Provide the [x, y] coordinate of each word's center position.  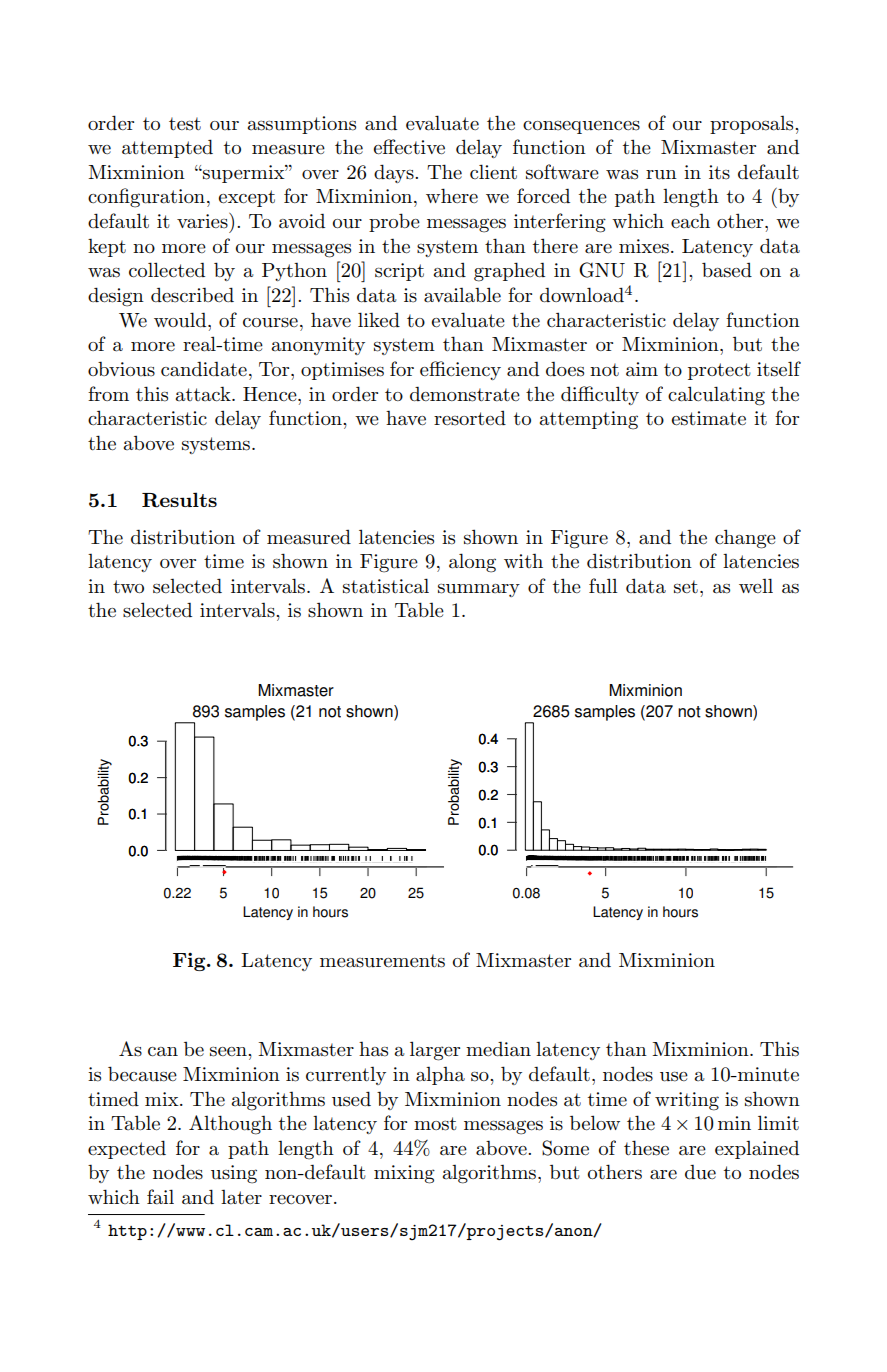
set [686, 587]
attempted [167, 148]
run [661, 175]
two [128, 587]
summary [479, 590]
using [234, 1174]
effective [409, 147]
